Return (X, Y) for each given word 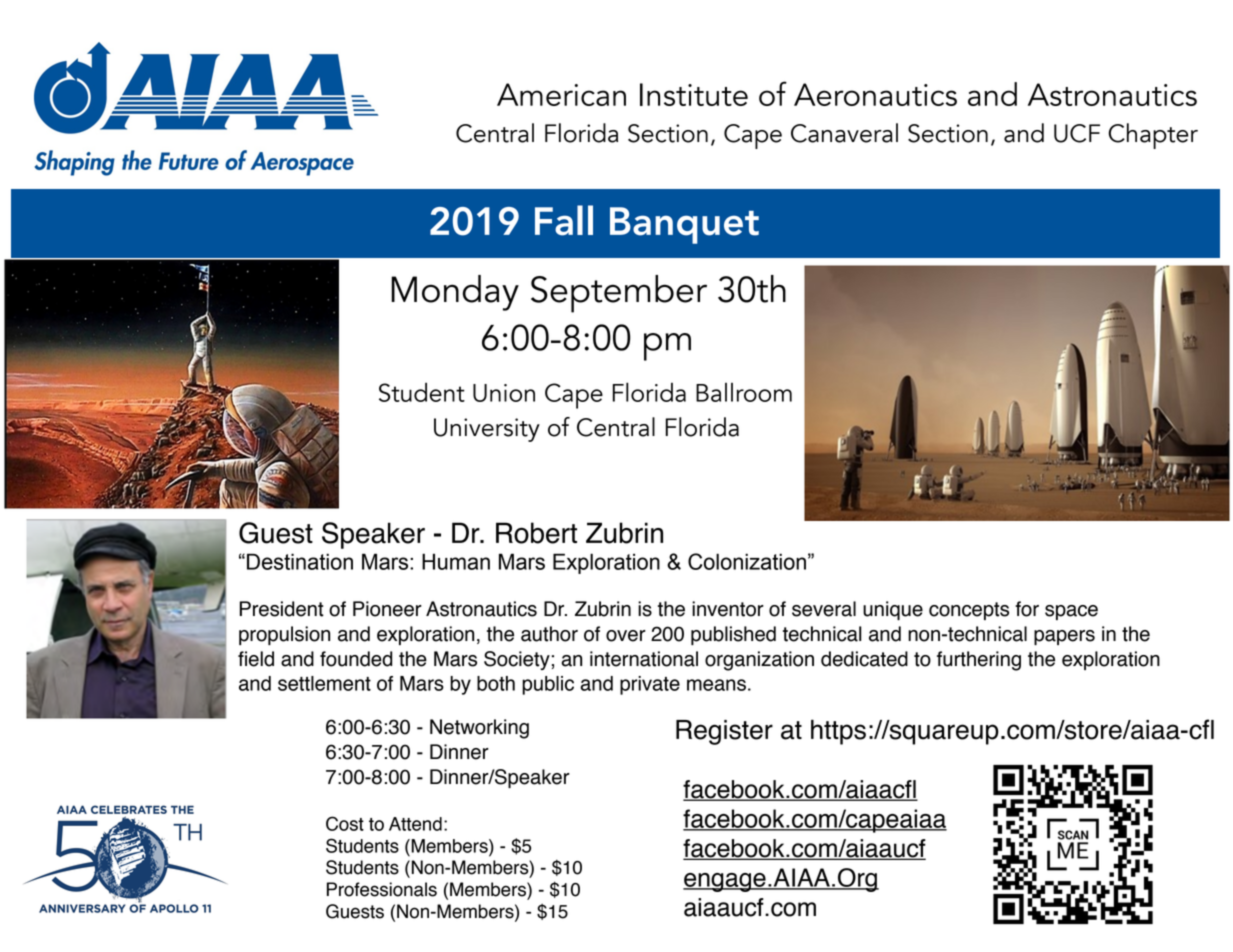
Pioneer (387, 609)
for (1027, 609)
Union (504, 393)
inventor (728, 609)
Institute (694, 94)
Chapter (1153, 136)
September (619, 294)
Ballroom (744, 392)
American (561, 94)
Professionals (382, 889)
